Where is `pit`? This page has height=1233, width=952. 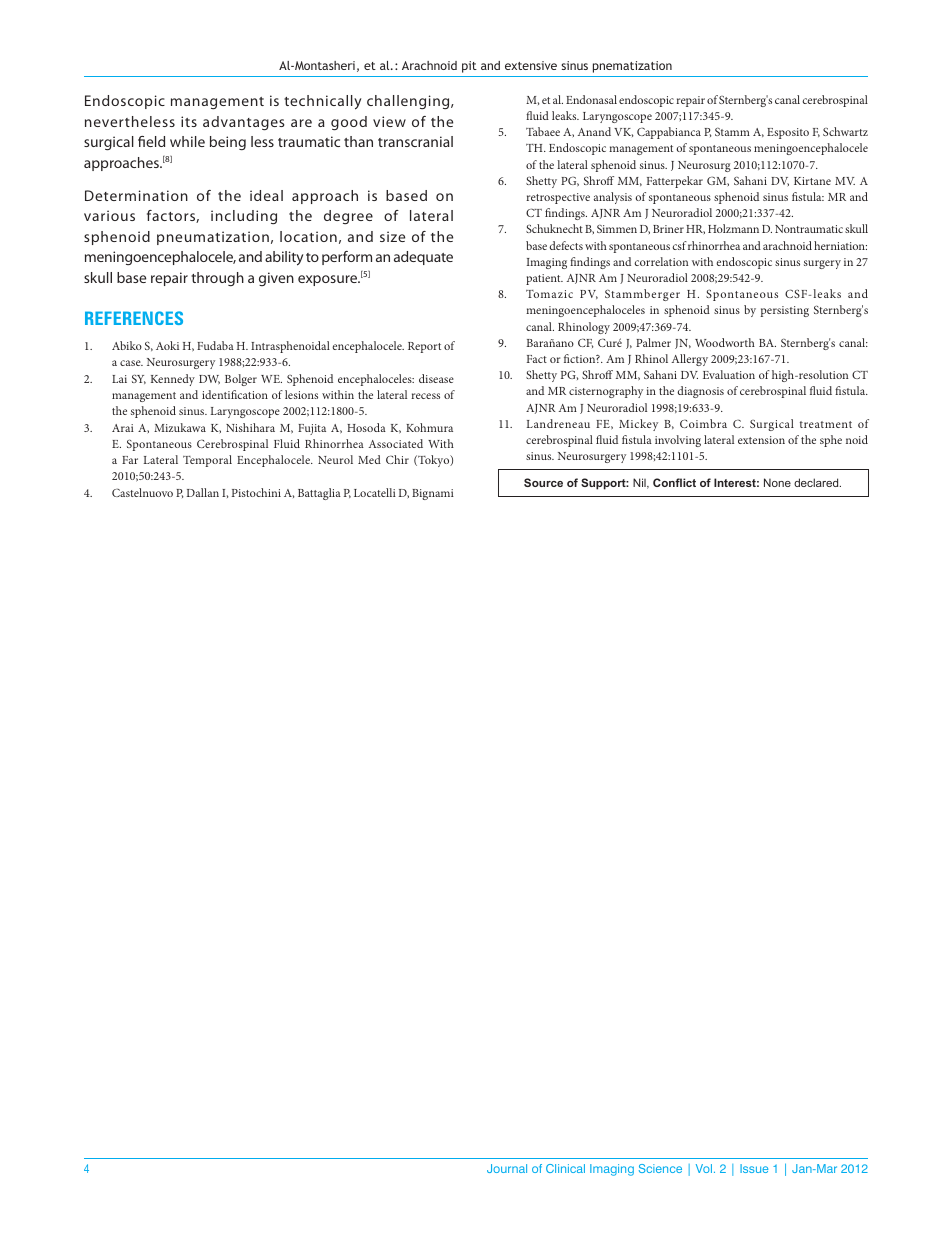 pit is located at coordinates (469, 67).
